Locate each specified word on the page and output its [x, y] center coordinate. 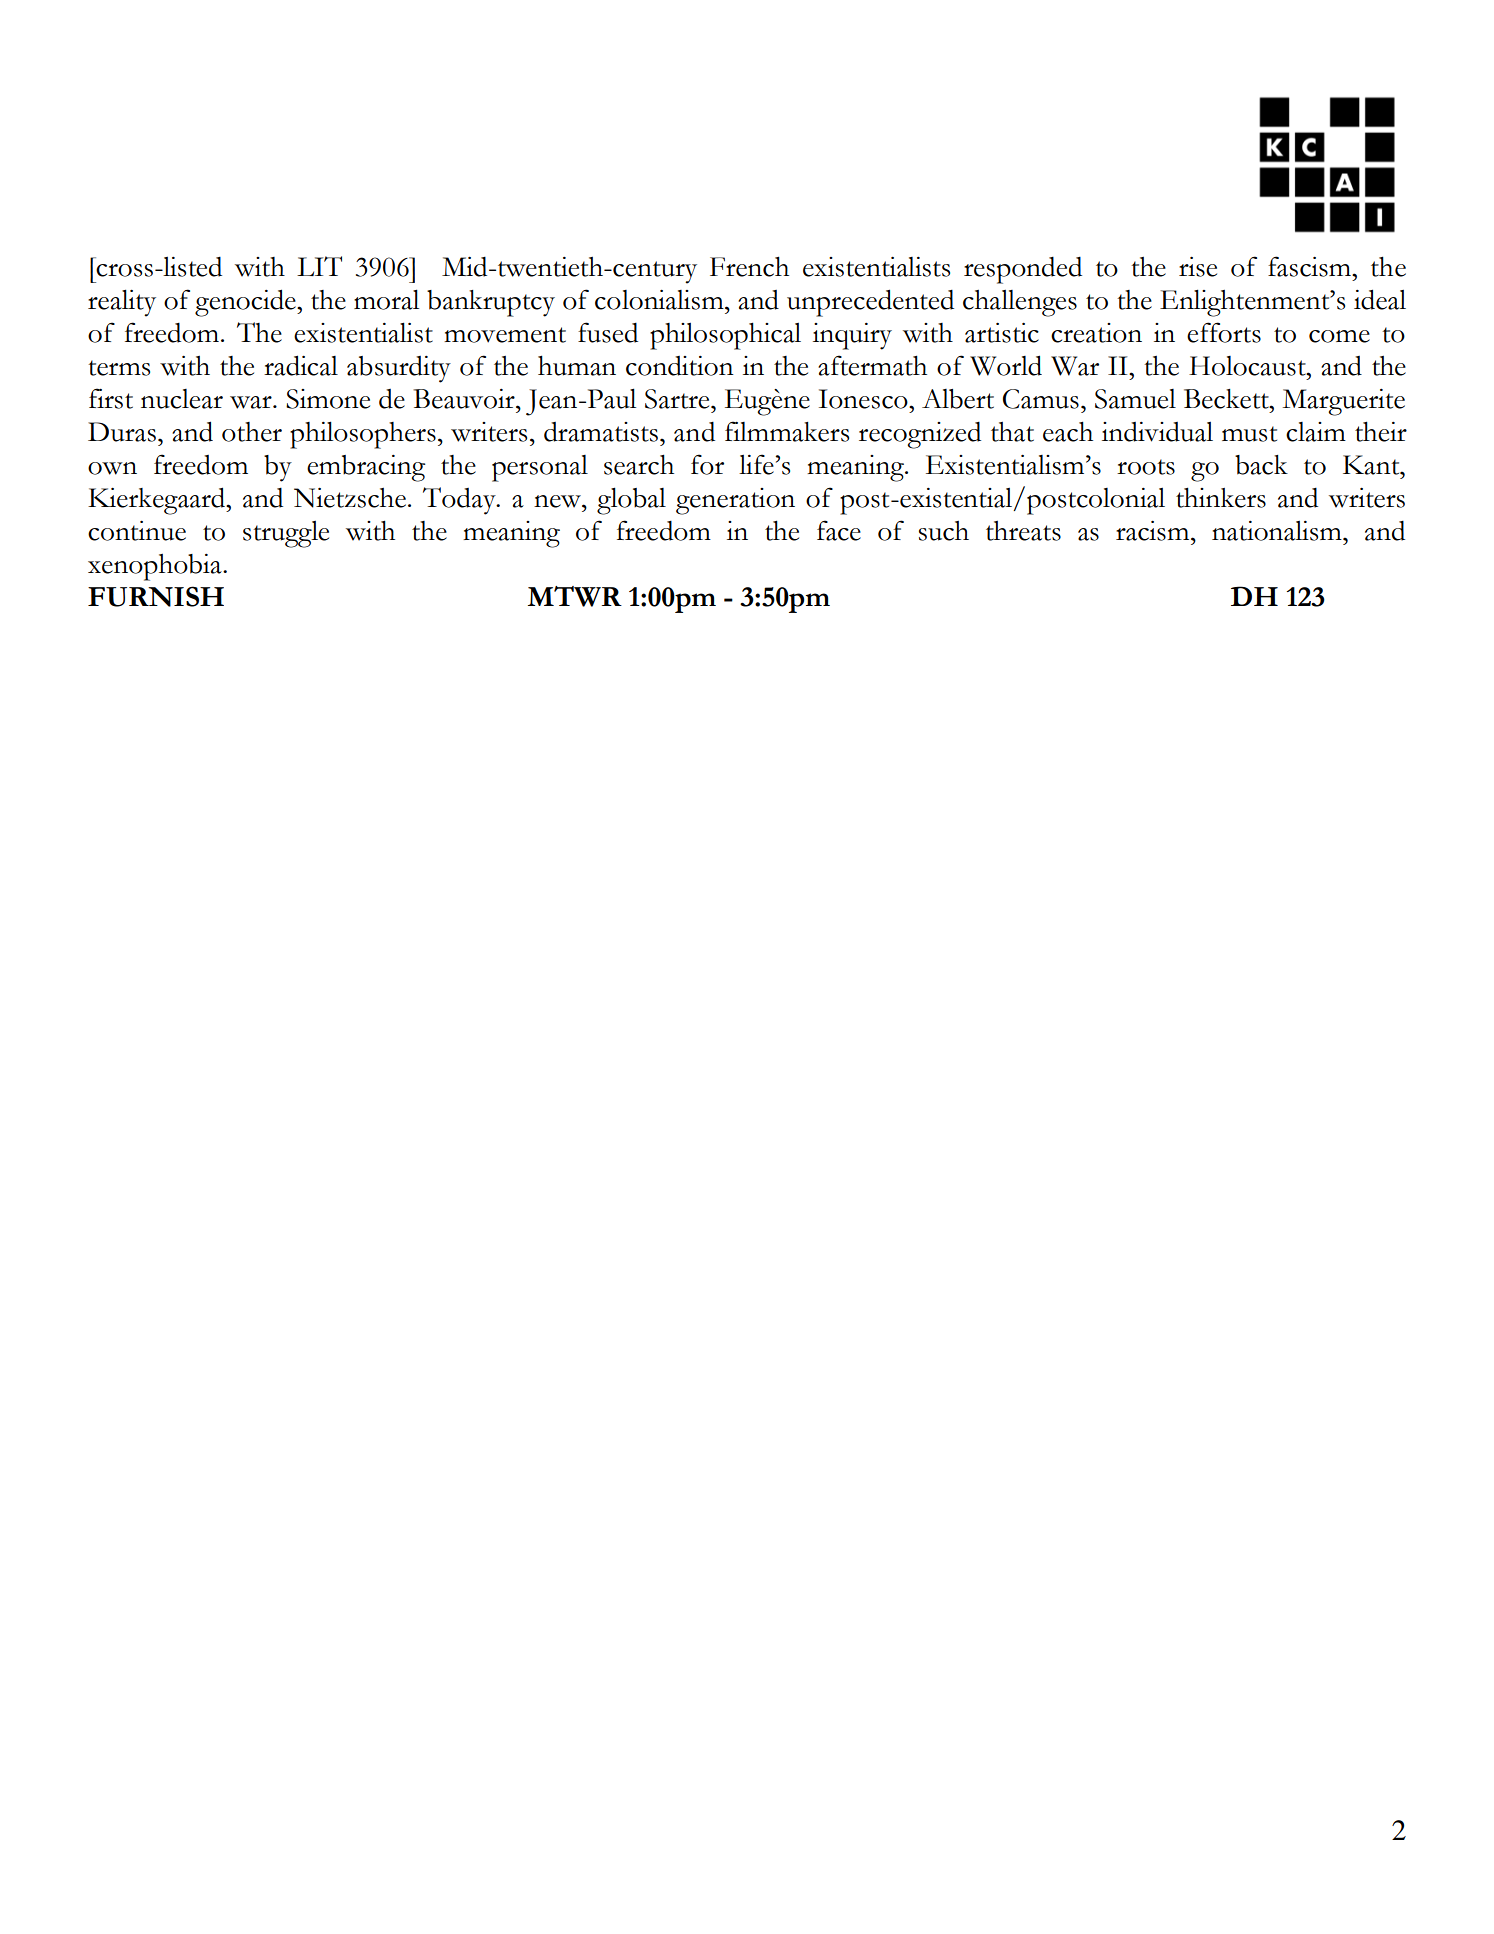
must [1249, 434]
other [252, 432]
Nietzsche [350, 498]
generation [735, 501]
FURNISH [156, 596]
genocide [246, 303]
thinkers [1221, 497]
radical [301, 365]
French [749, 266]
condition [680, 366]
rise [1198, 267]
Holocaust [1248, 366]
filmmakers [787, 431]
